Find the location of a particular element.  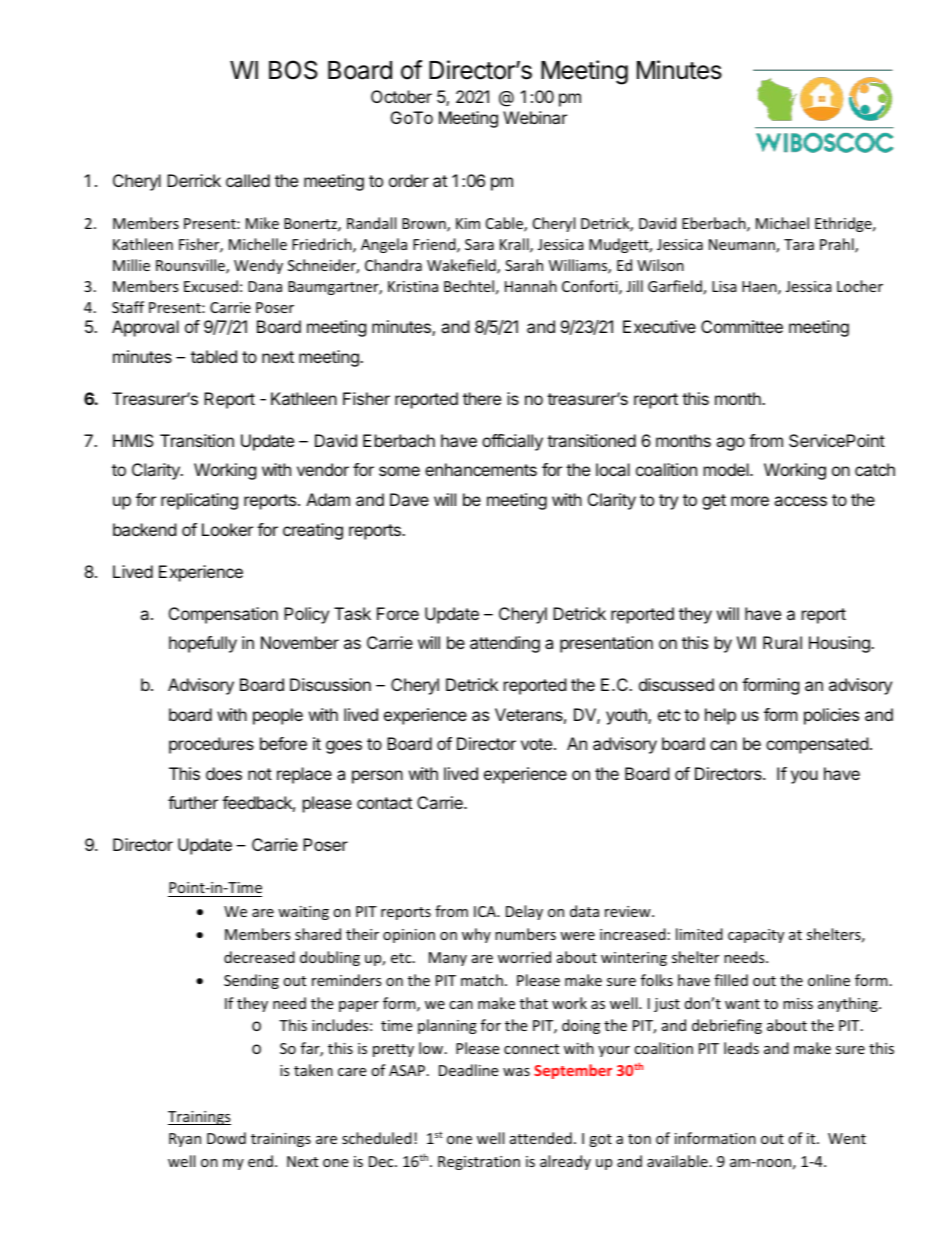

attended is located at coordinates (541, 1138).
